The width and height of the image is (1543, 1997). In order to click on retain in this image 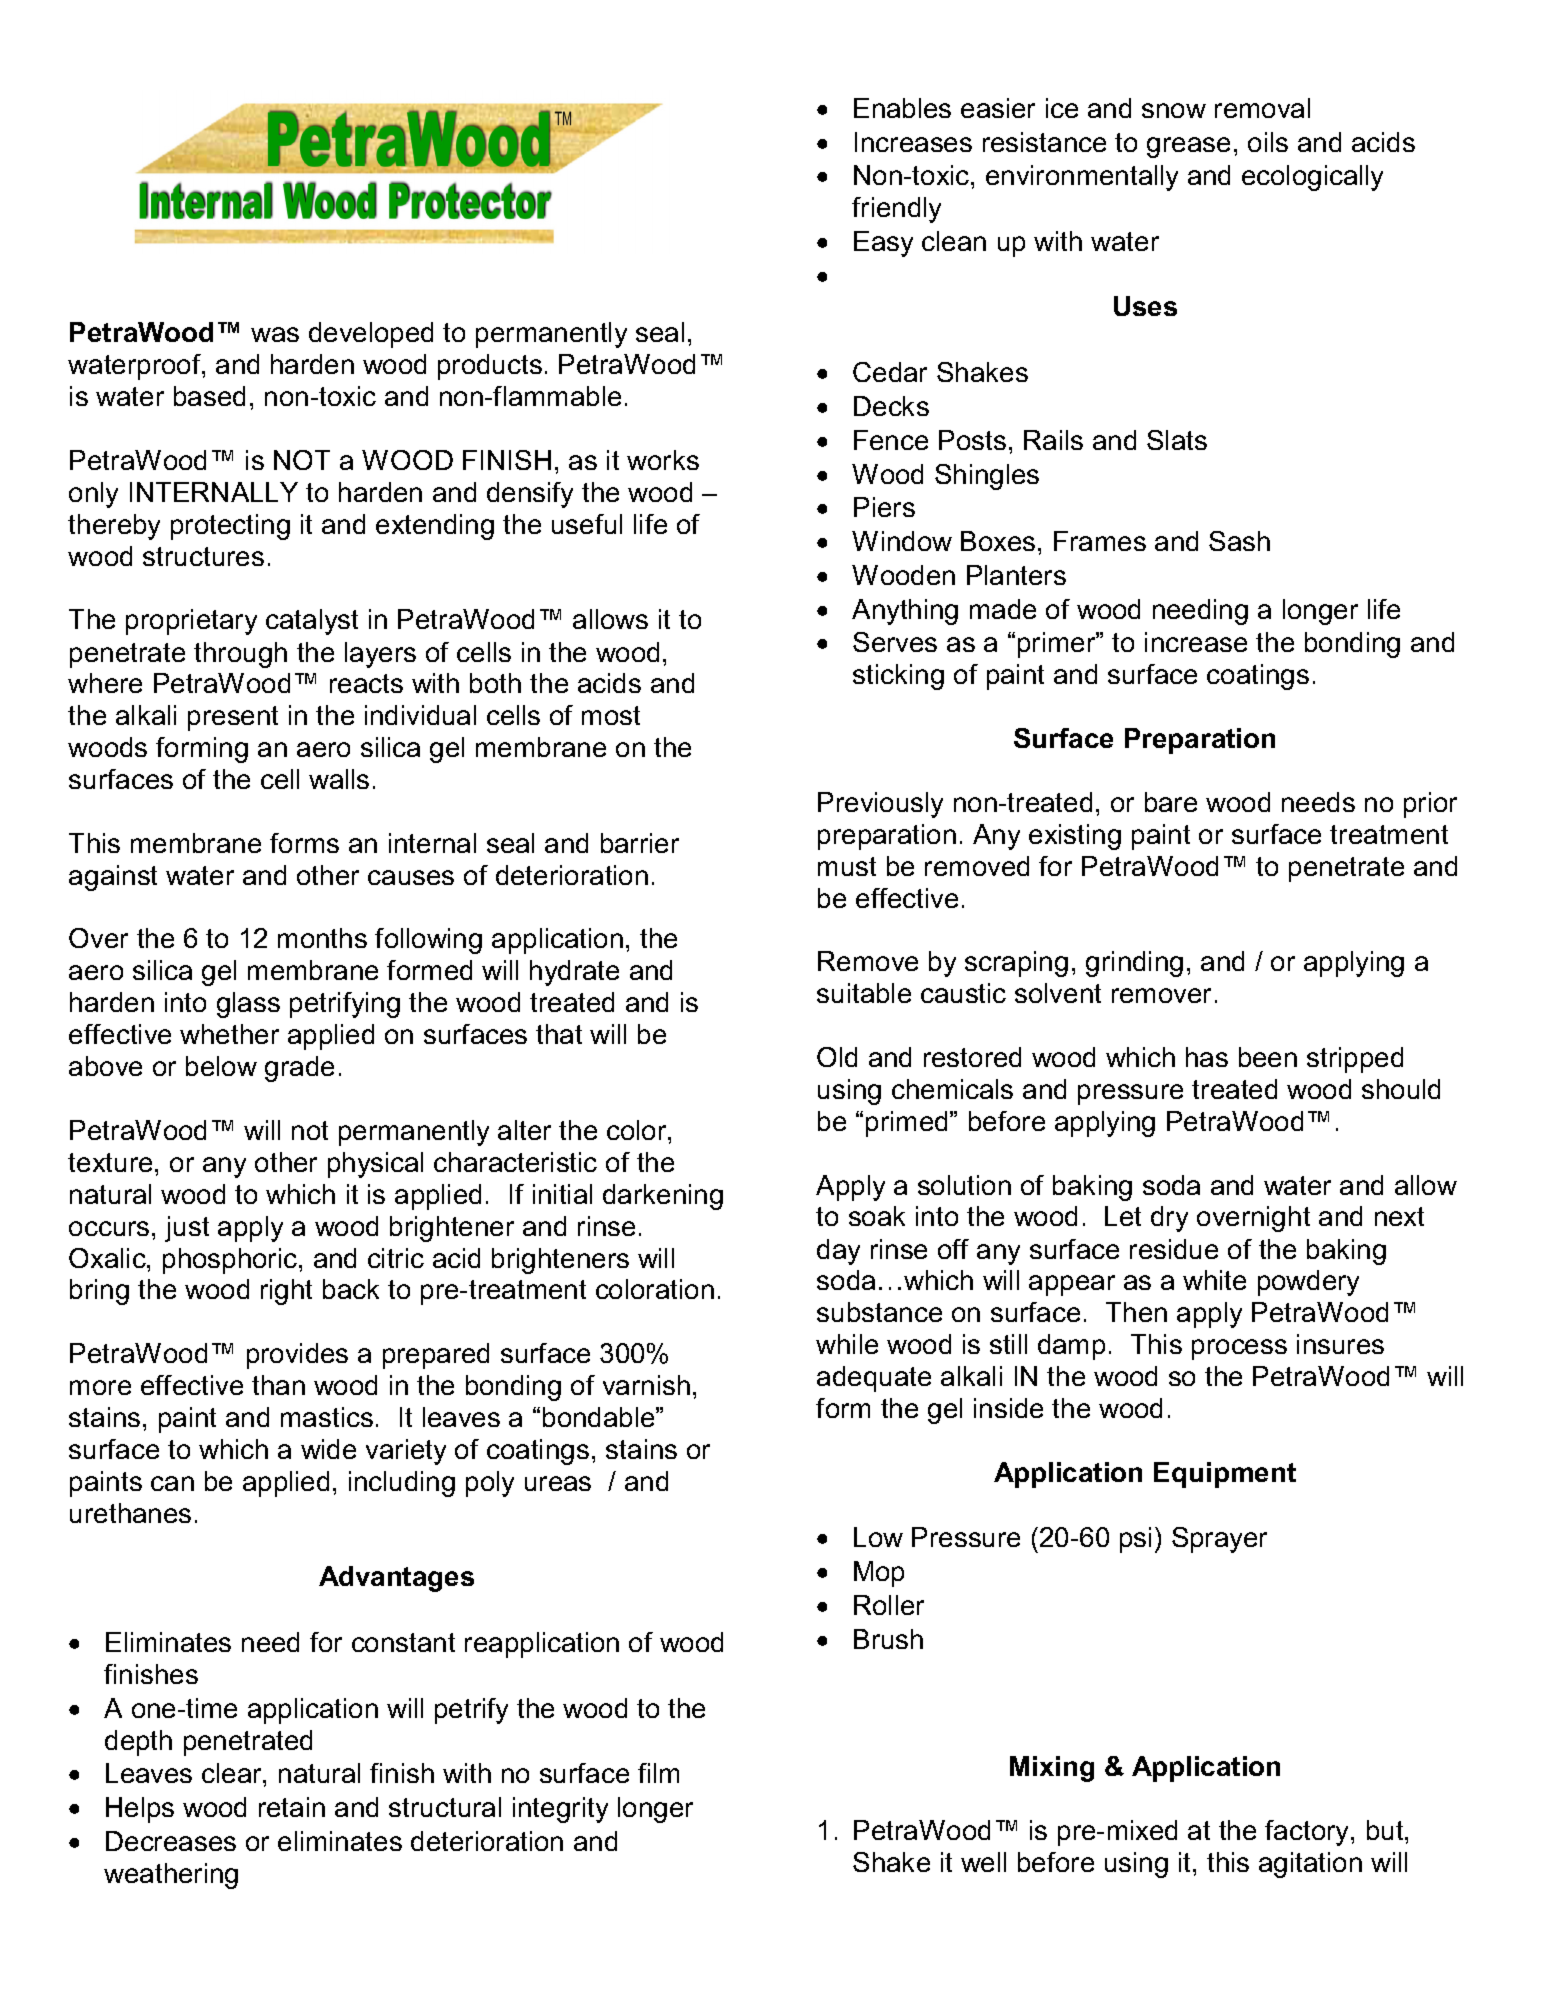, I will do `click(292, 1807)`.
